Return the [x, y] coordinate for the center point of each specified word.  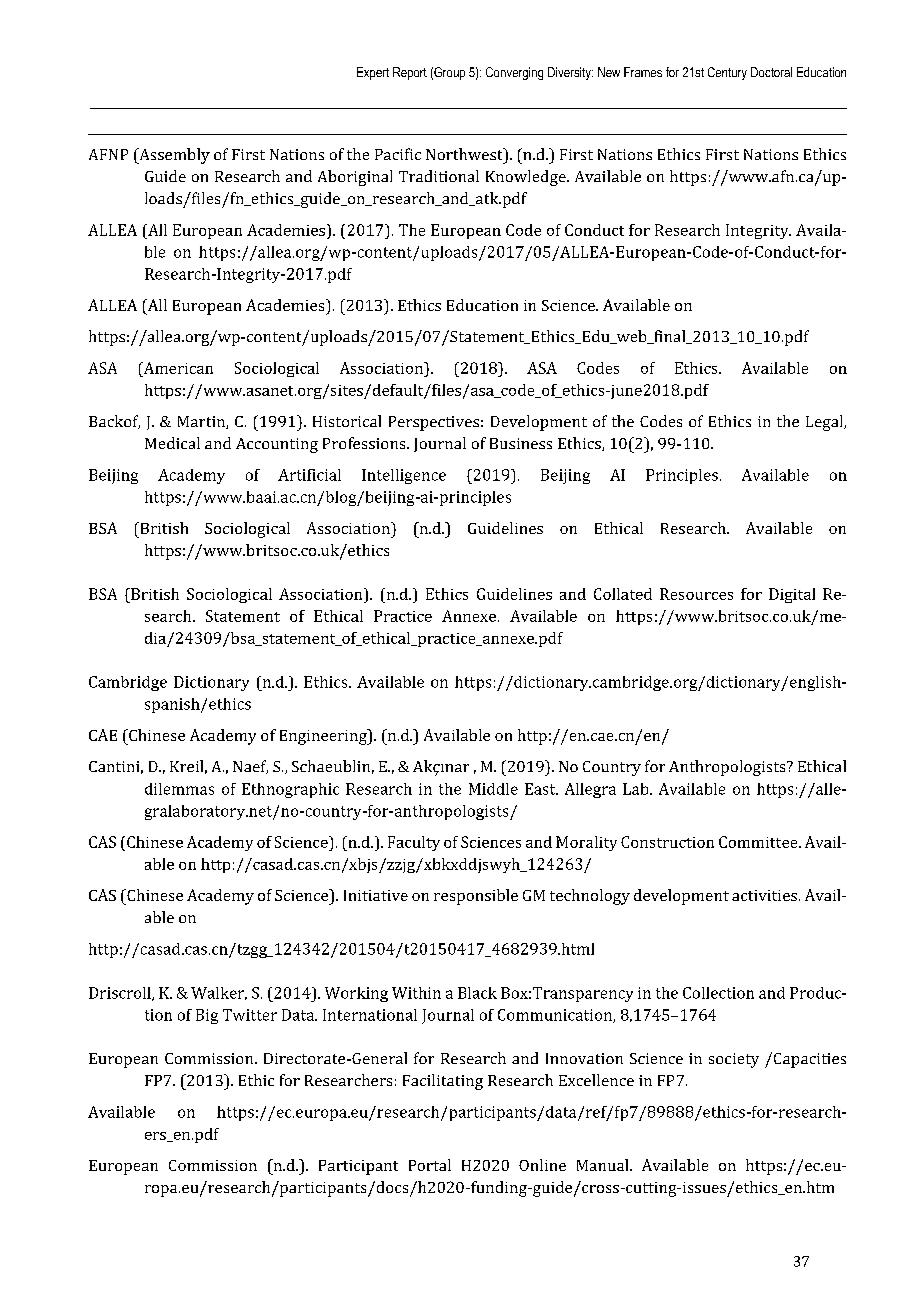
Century [727, 73]
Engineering [324, 737]
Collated [623, 594]
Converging [514, 73]
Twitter [250, 1015]
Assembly [173, 156]
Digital [792, 595]
